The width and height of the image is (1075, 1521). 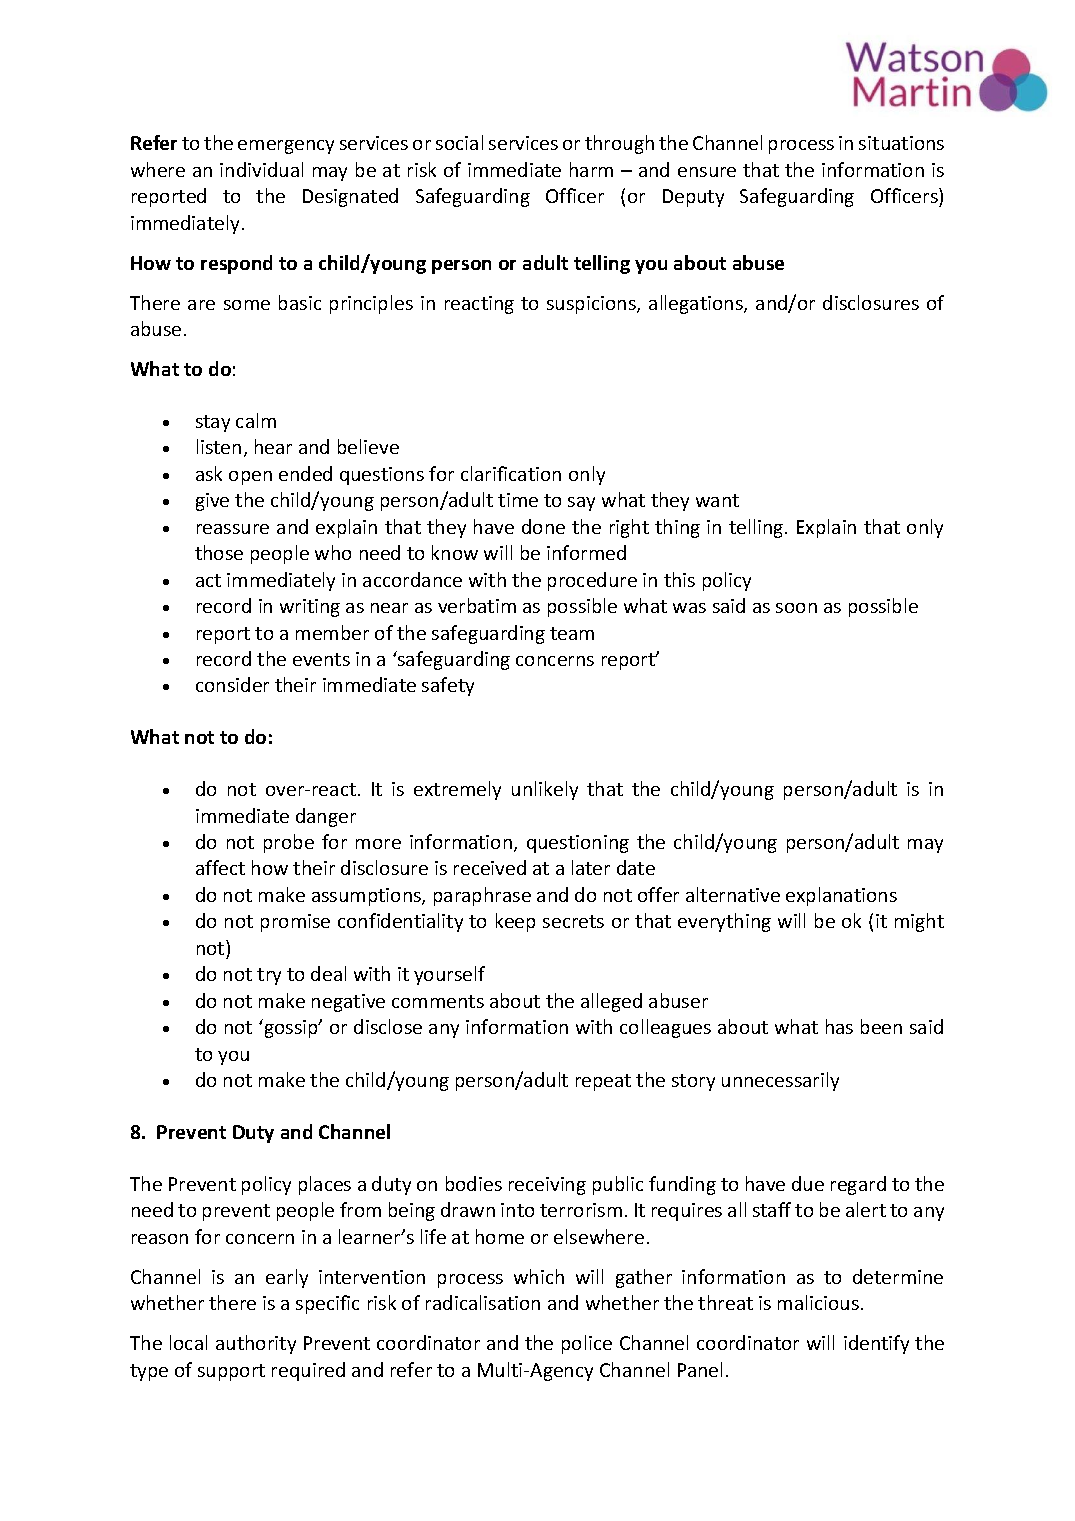 I want to click on individual, so click(x=261, y=169).
